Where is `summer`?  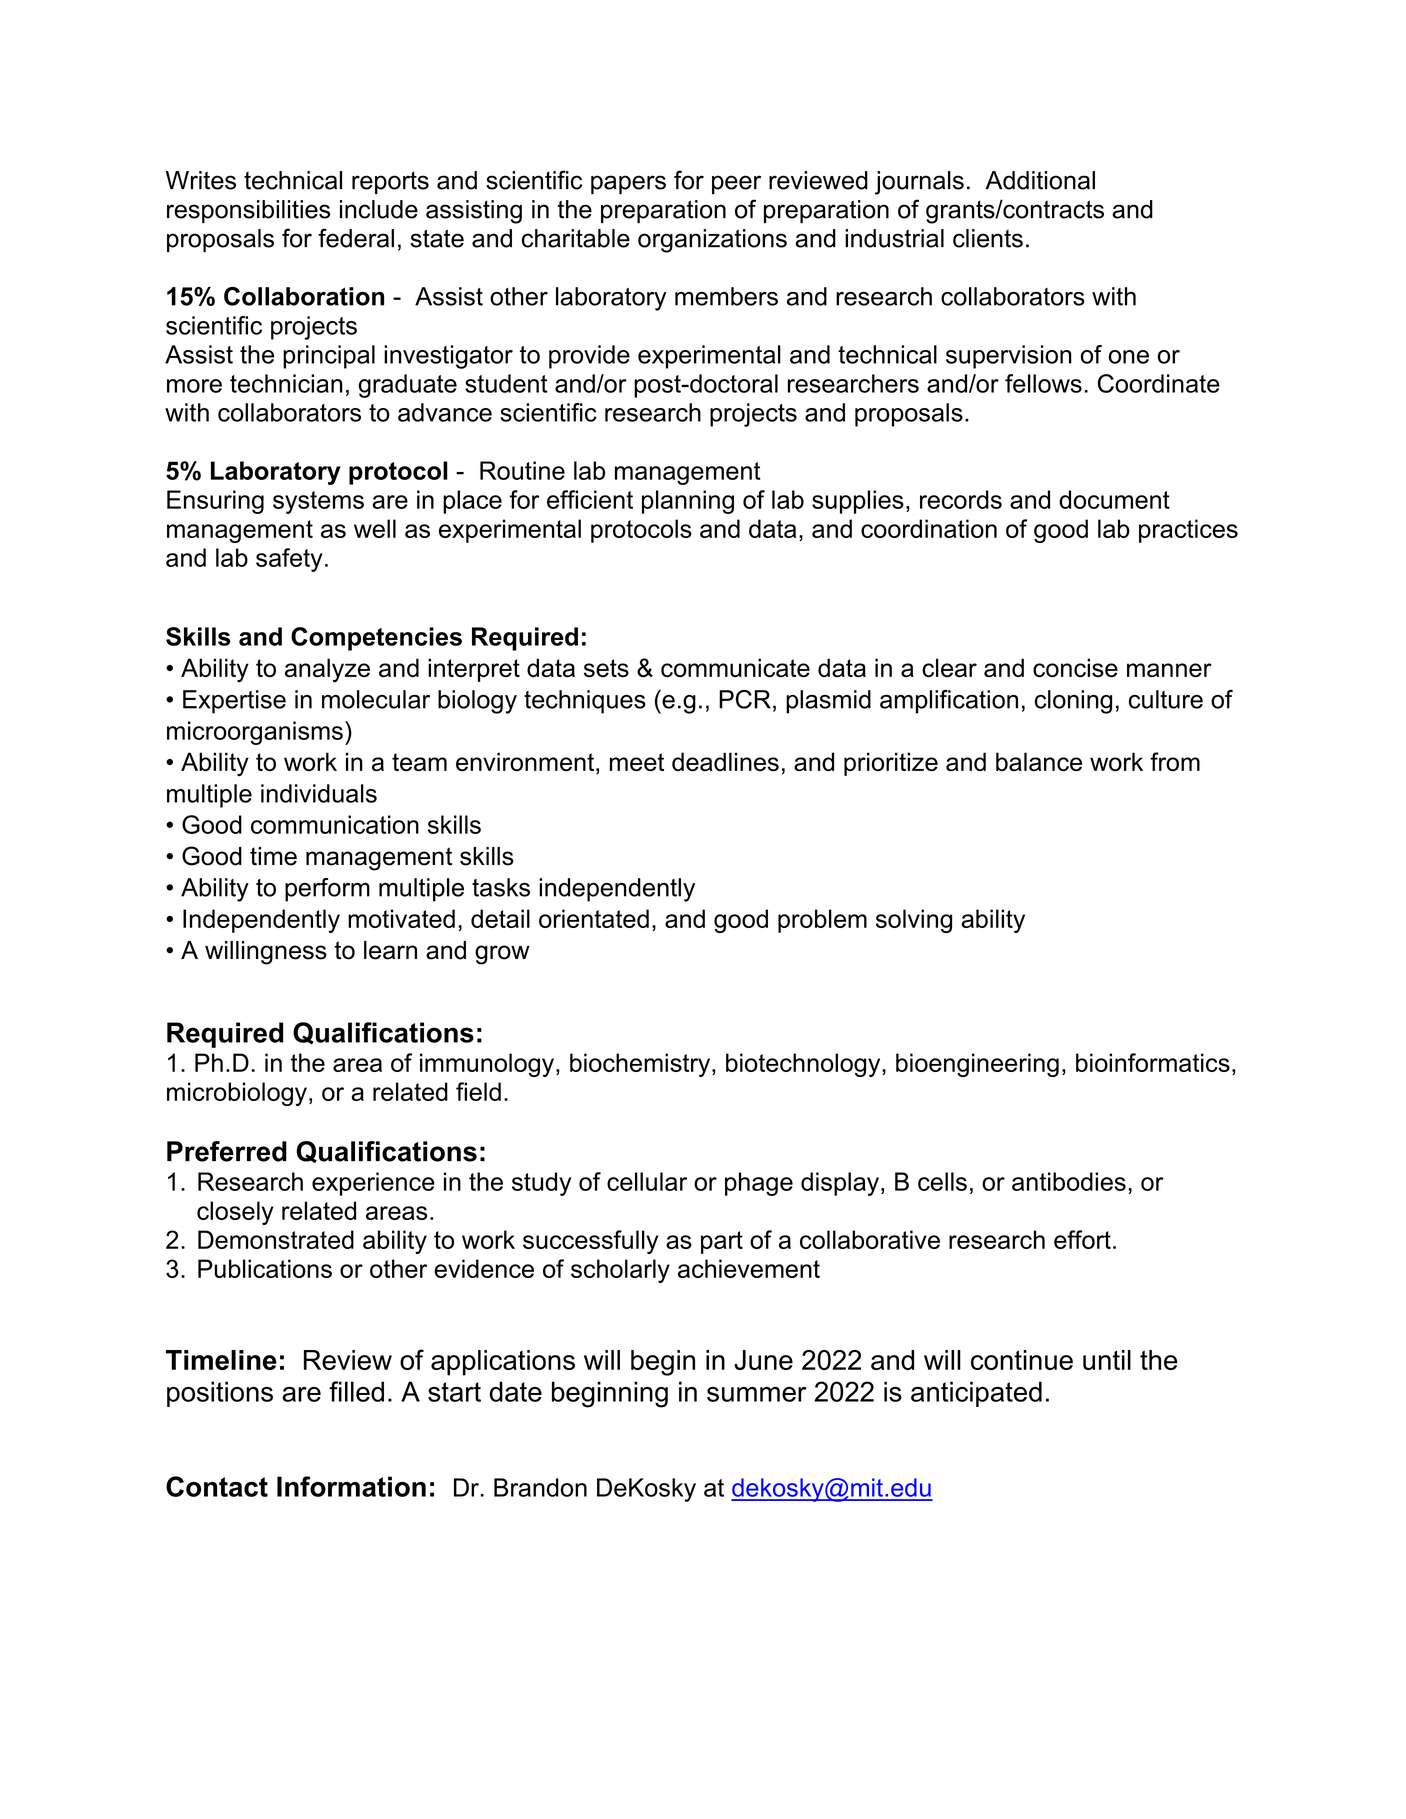
summer is located at coordinates (757, 1394).
